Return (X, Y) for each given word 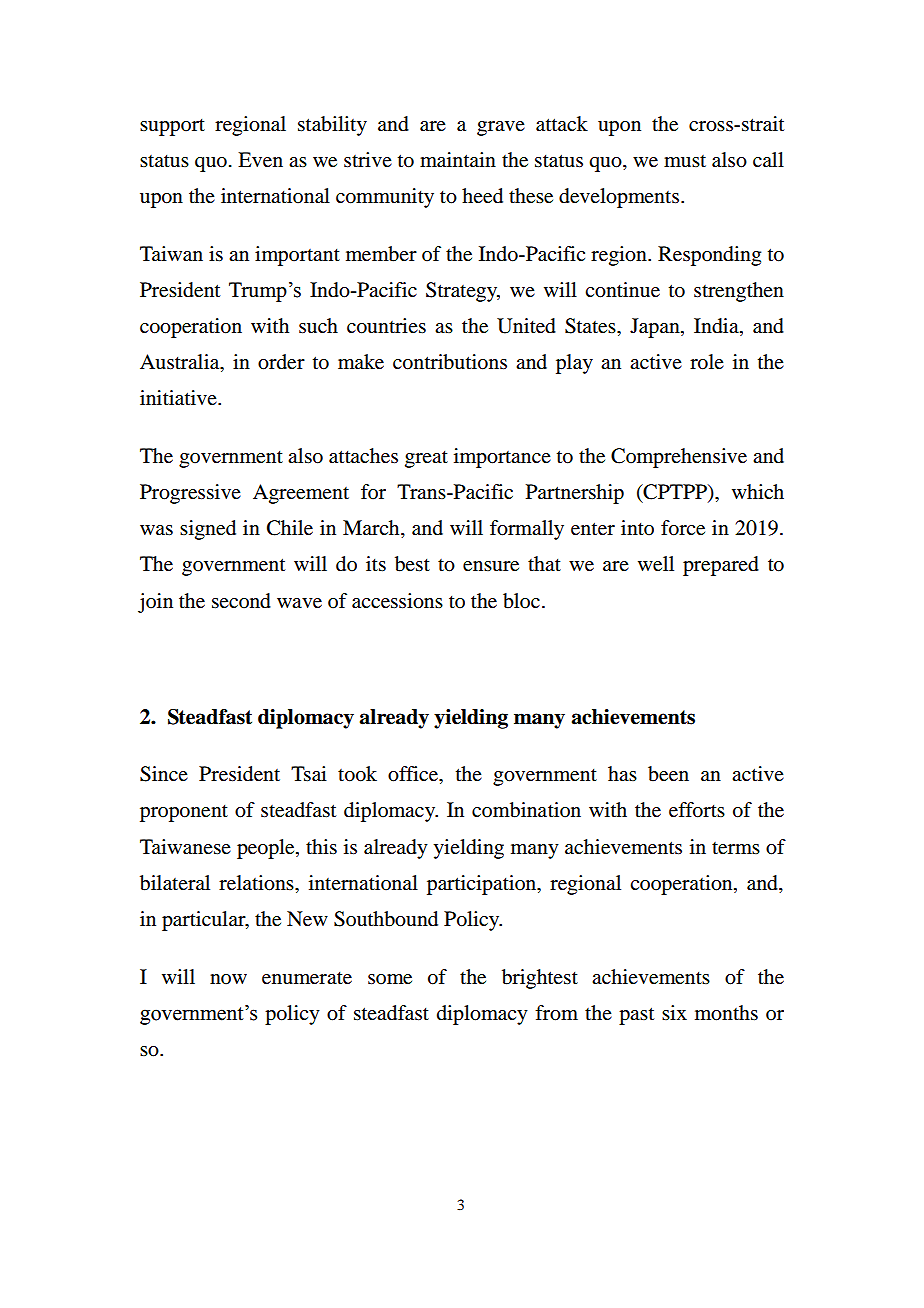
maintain (458, 160)
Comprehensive (679, 458)
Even (260, 160)
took (357, 774)
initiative (179, 398)
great (426, 459)
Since (164, 774)
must (685, 161)
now (228, 979)
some (390, 979)
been (668, 774)
